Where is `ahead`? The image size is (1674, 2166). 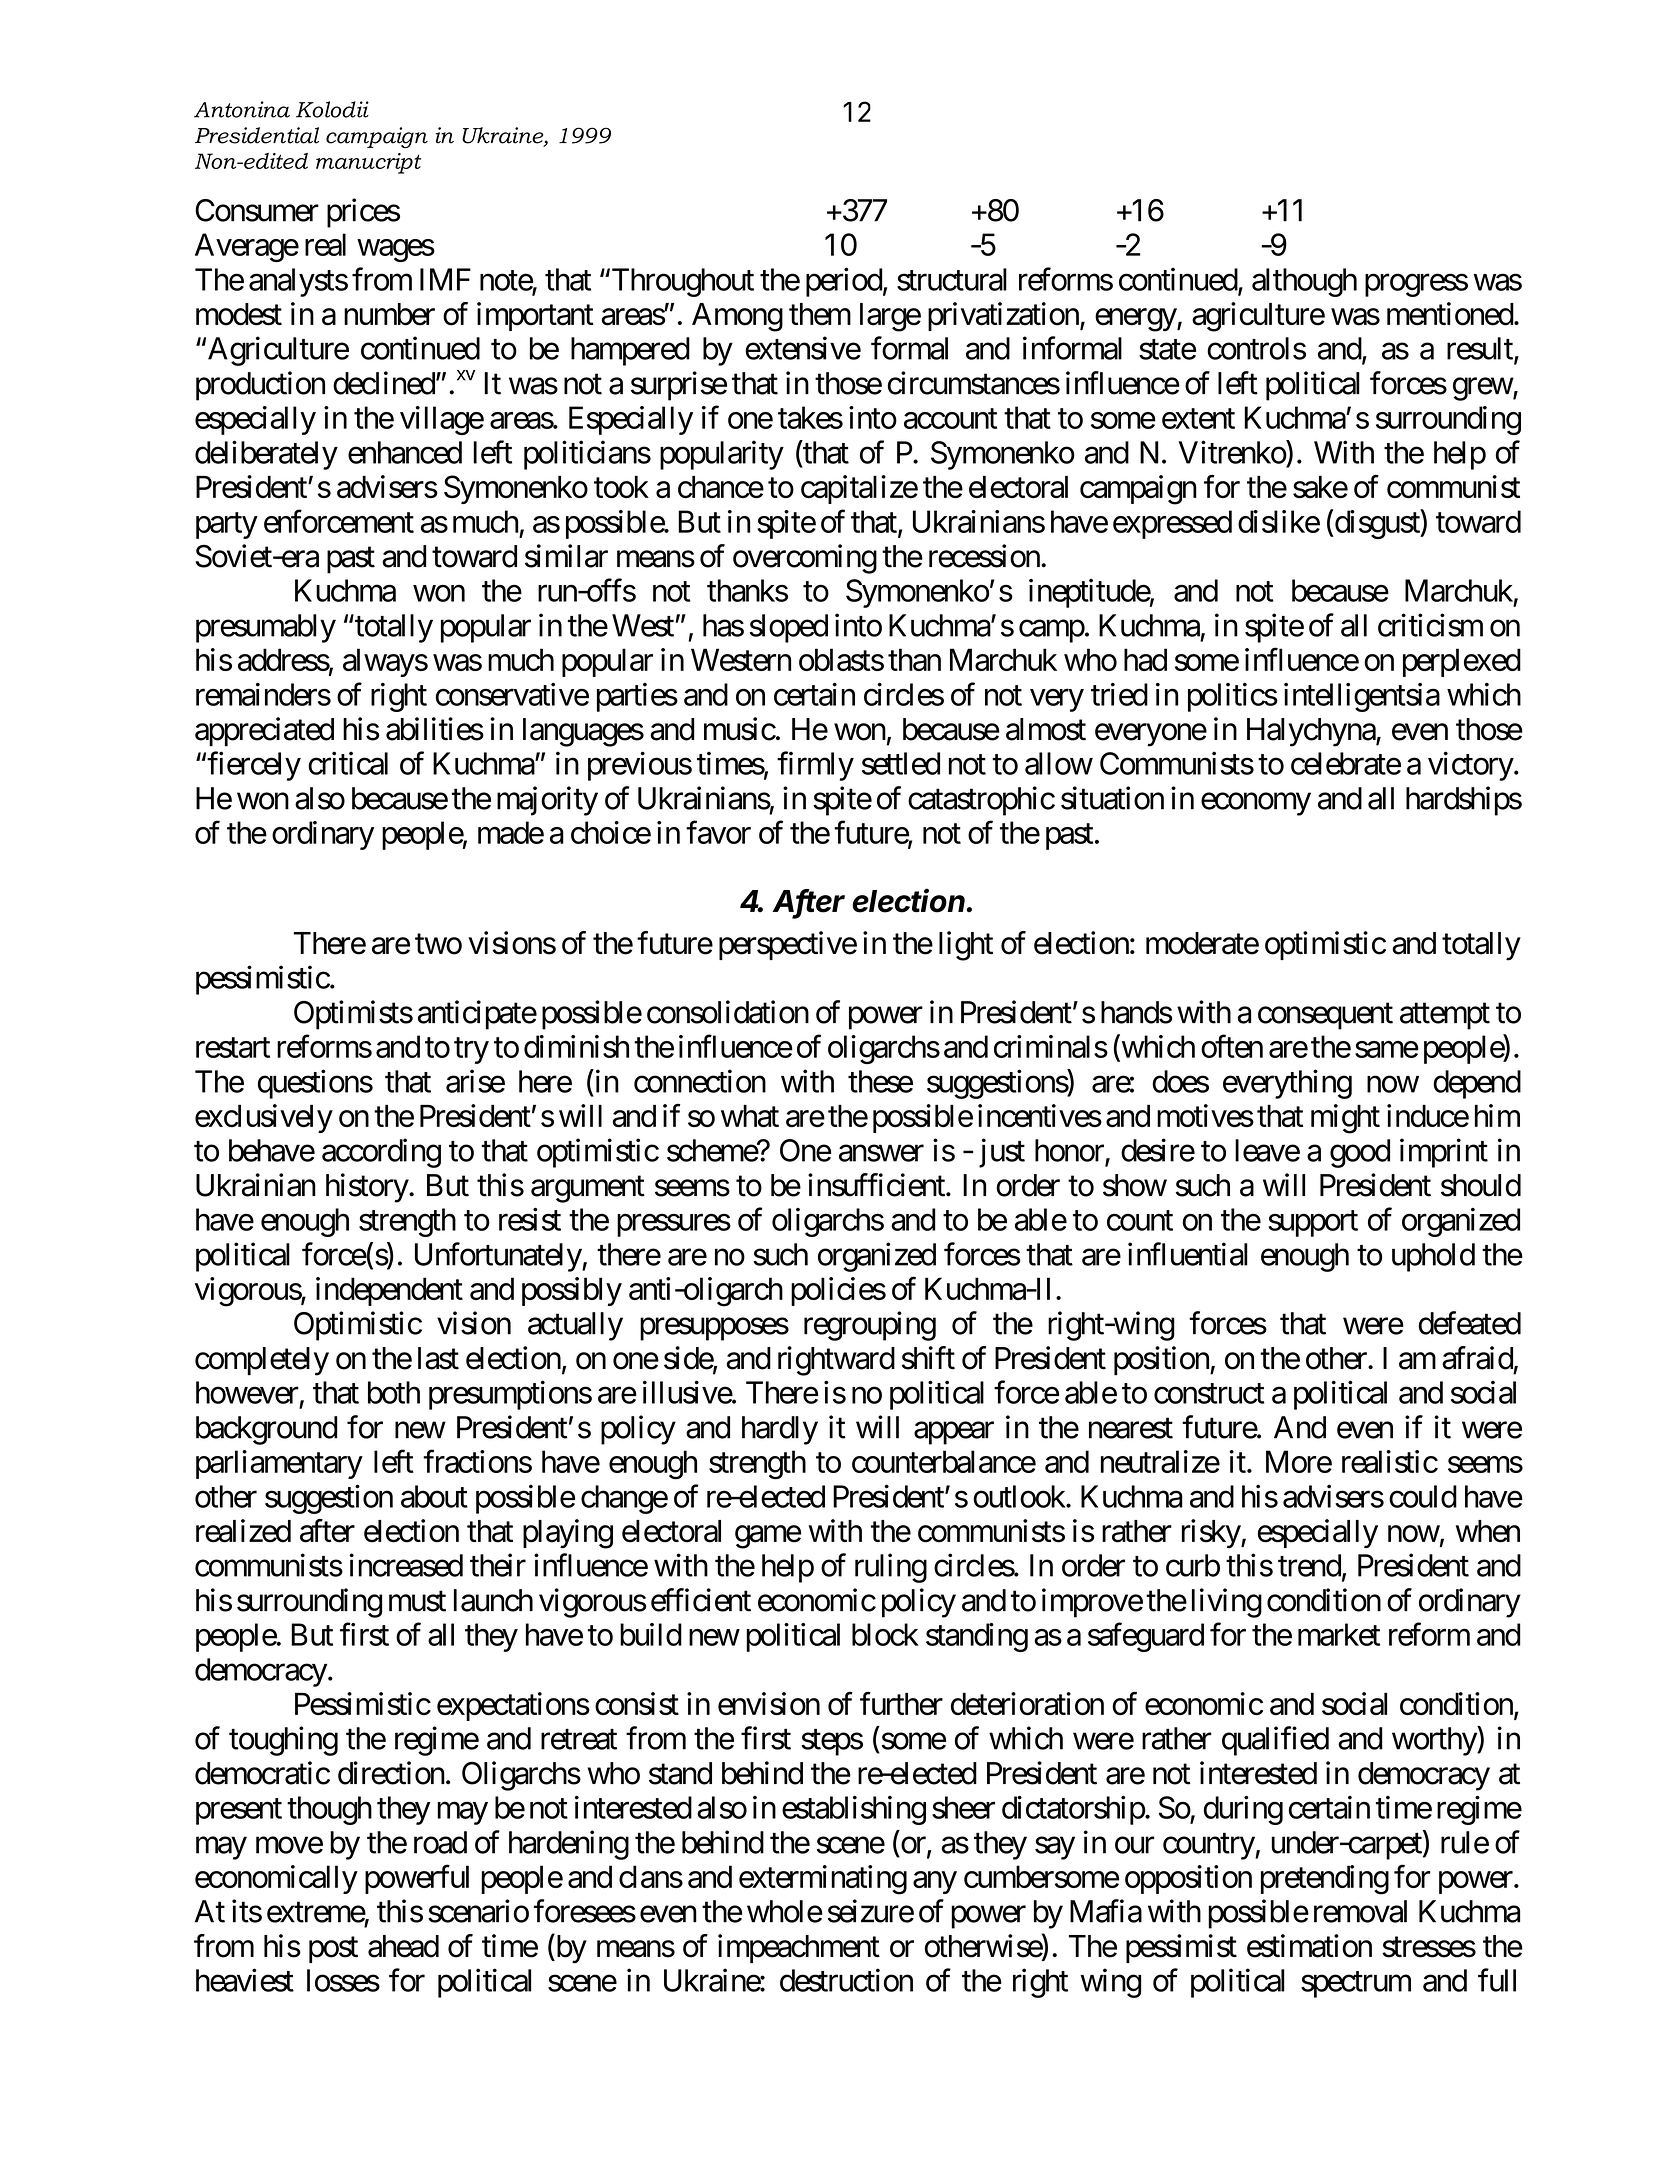 ahead is located at coordinates (403, 1946).
